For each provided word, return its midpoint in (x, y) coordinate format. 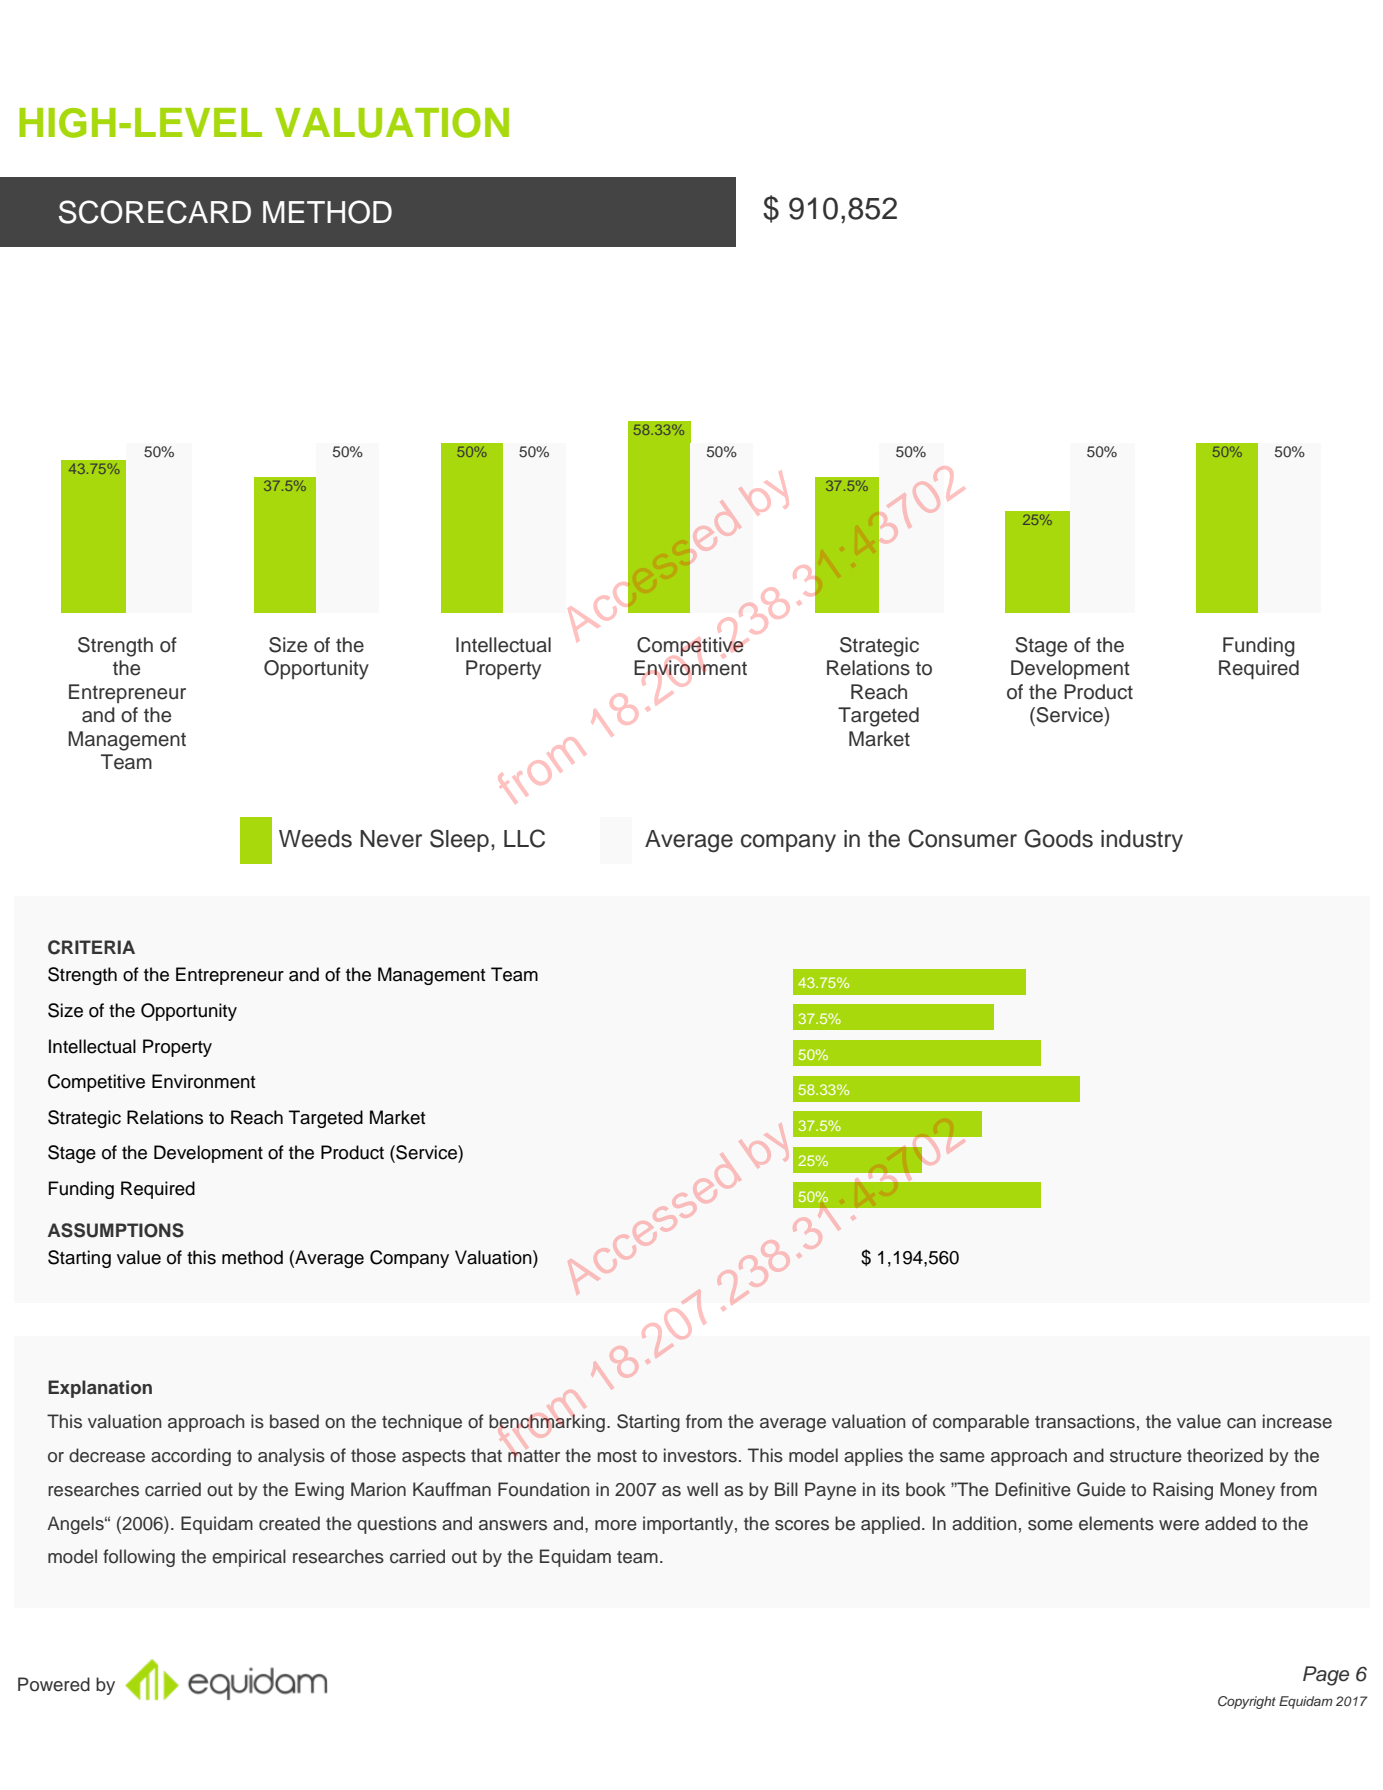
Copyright (1247, 1702)
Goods (1058, 838)
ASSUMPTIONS (116, 1230)
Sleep (459, 840)
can (1241, 1423)
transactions (1085, 1421)
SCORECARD (155, 212)
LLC (524, 838)
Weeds (315, 839)
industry (1142, 841)
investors (700, 1455)
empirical (249, 1558)
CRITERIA (91, 947)
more (616, 1525)
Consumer (962, 838)
